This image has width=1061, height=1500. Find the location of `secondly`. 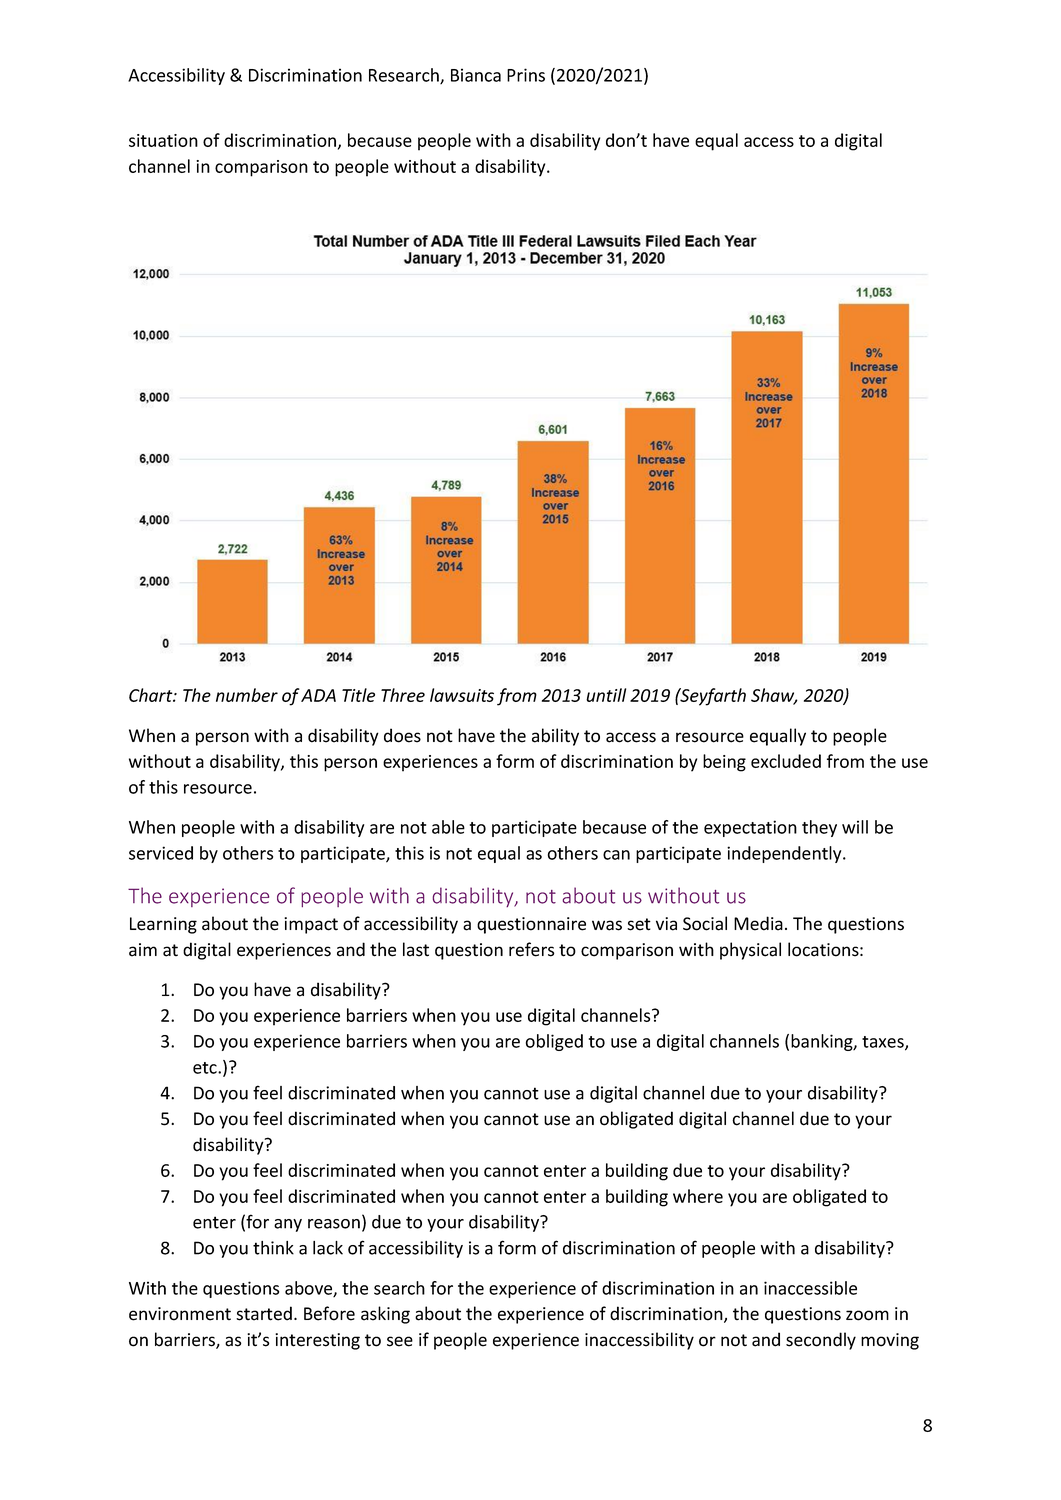

secondly is located at coordinates (821, 1341).
